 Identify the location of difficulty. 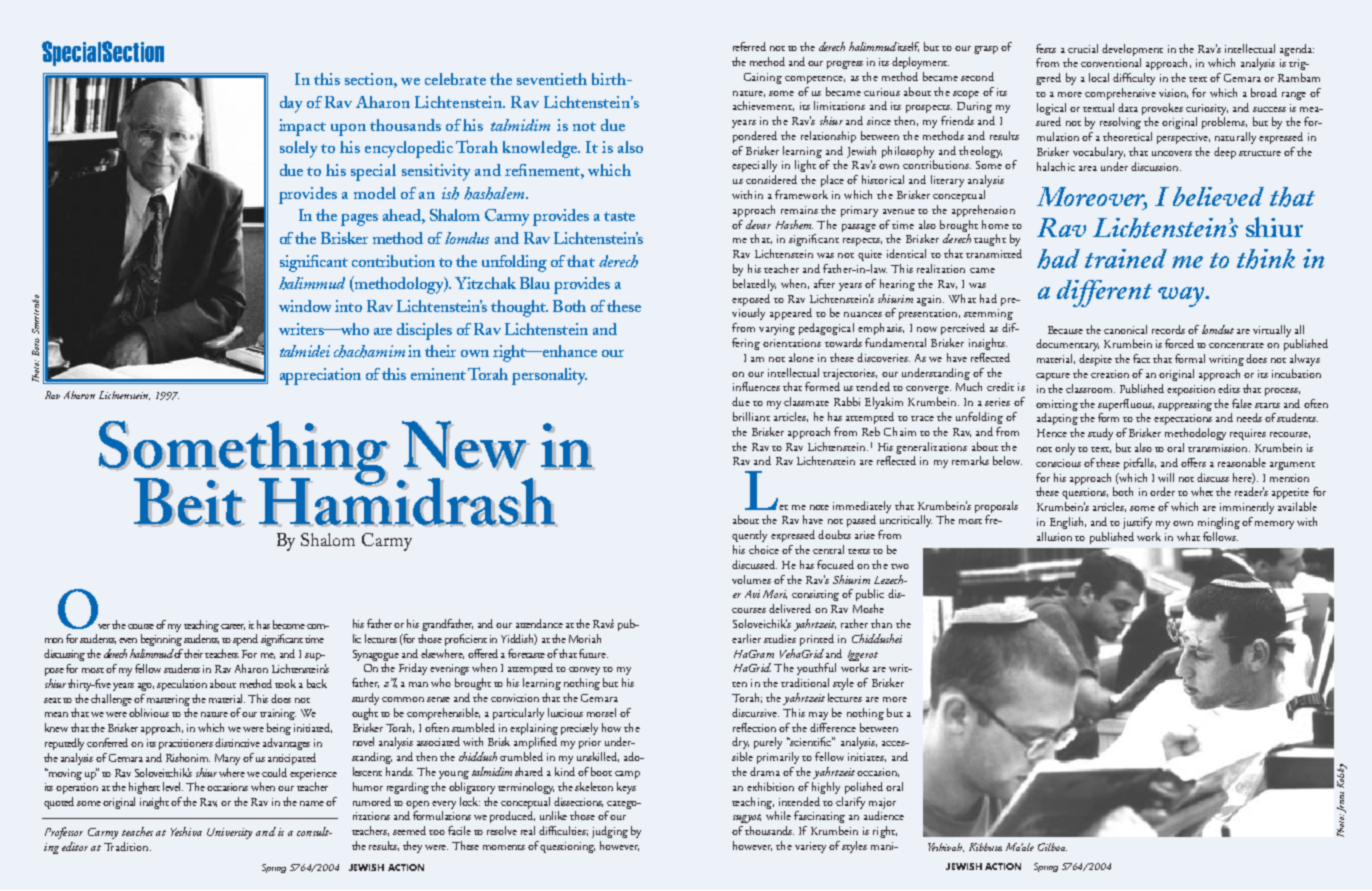
(1134, 79).
